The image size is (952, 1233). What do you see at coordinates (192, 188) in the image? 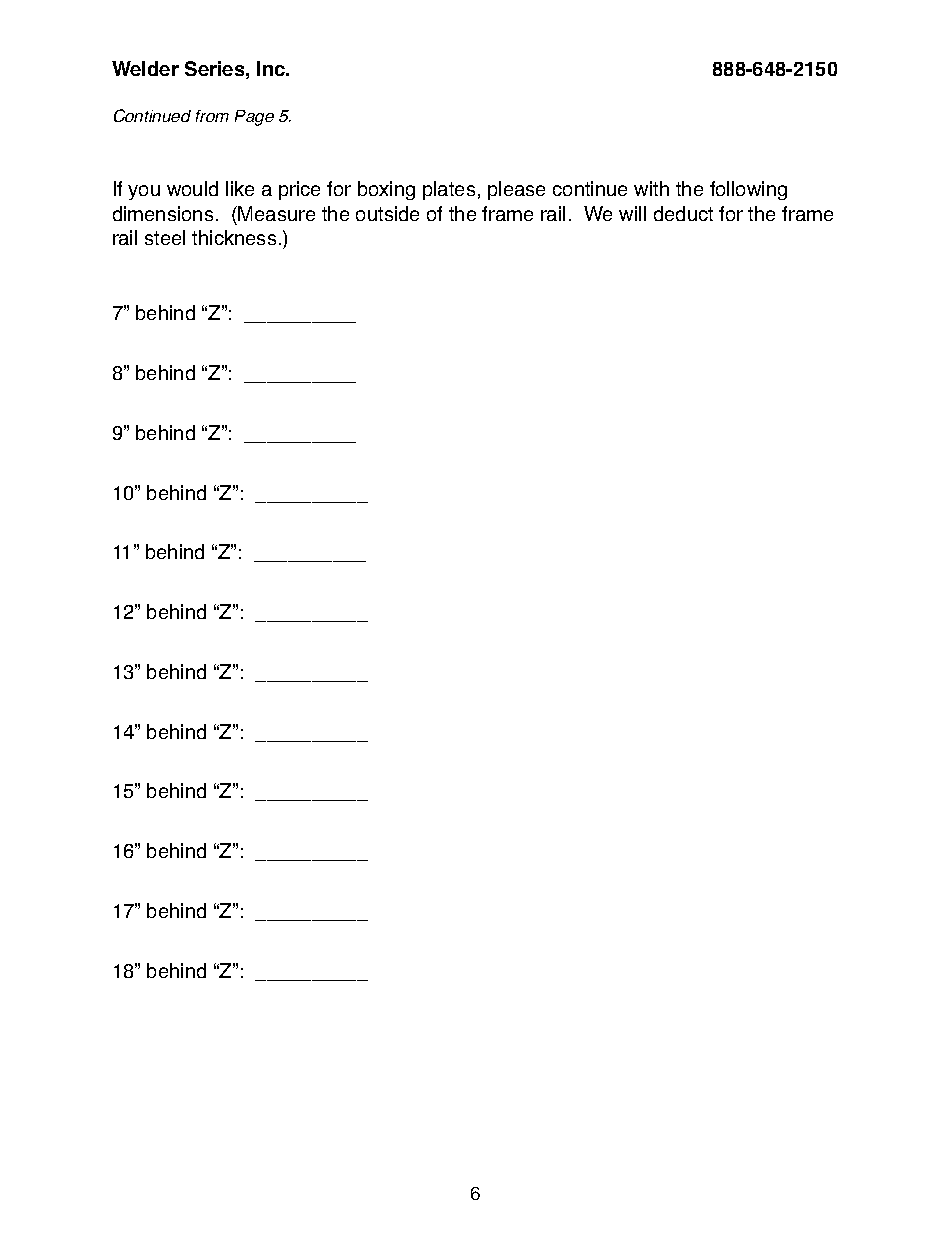
I see `would` at bounding box center [192, 188].
